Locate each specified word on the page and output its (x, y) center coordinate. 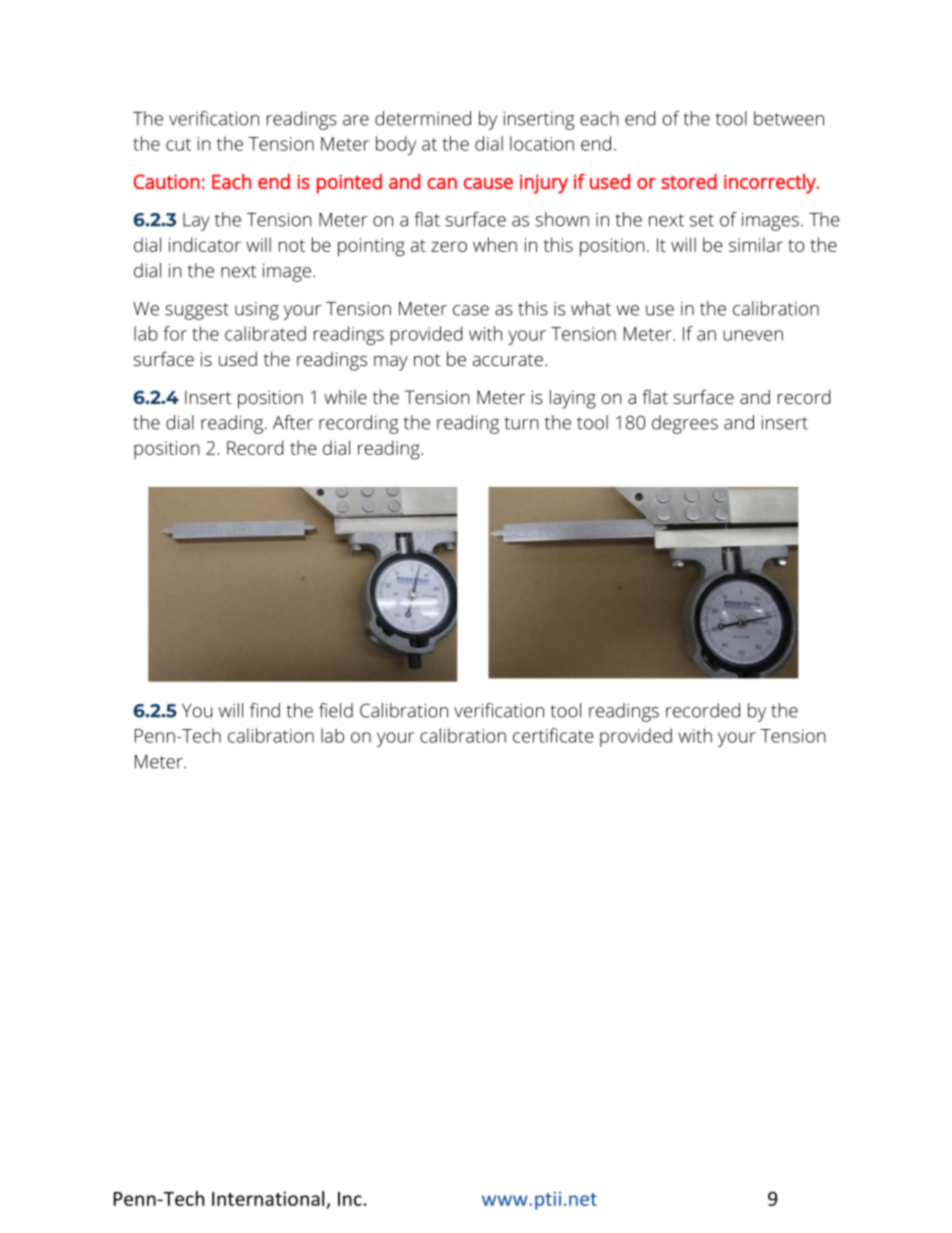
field (336, 710)
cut (178, 144)
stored (689, 181)
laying (573, 399)
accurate (508, 360)
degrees (685, 424)
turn (521, 423)
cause (488, 183)
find (265, 710)
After (293, 422)
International (268, 1198)
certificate (553, 735)
